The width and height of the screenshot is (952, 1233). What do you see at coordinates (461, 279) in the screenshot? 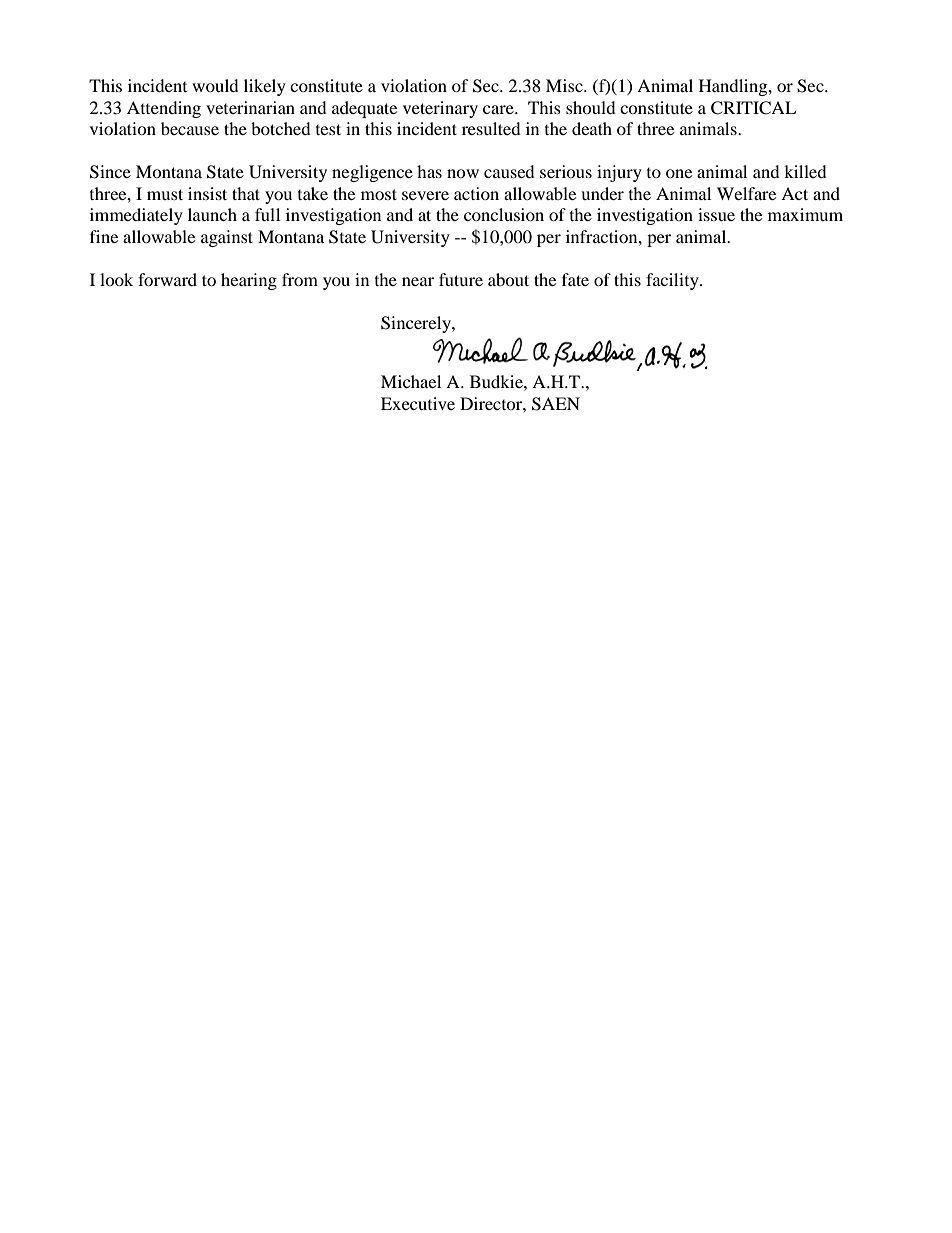
I see `future` at bounding box center [461, 279].
